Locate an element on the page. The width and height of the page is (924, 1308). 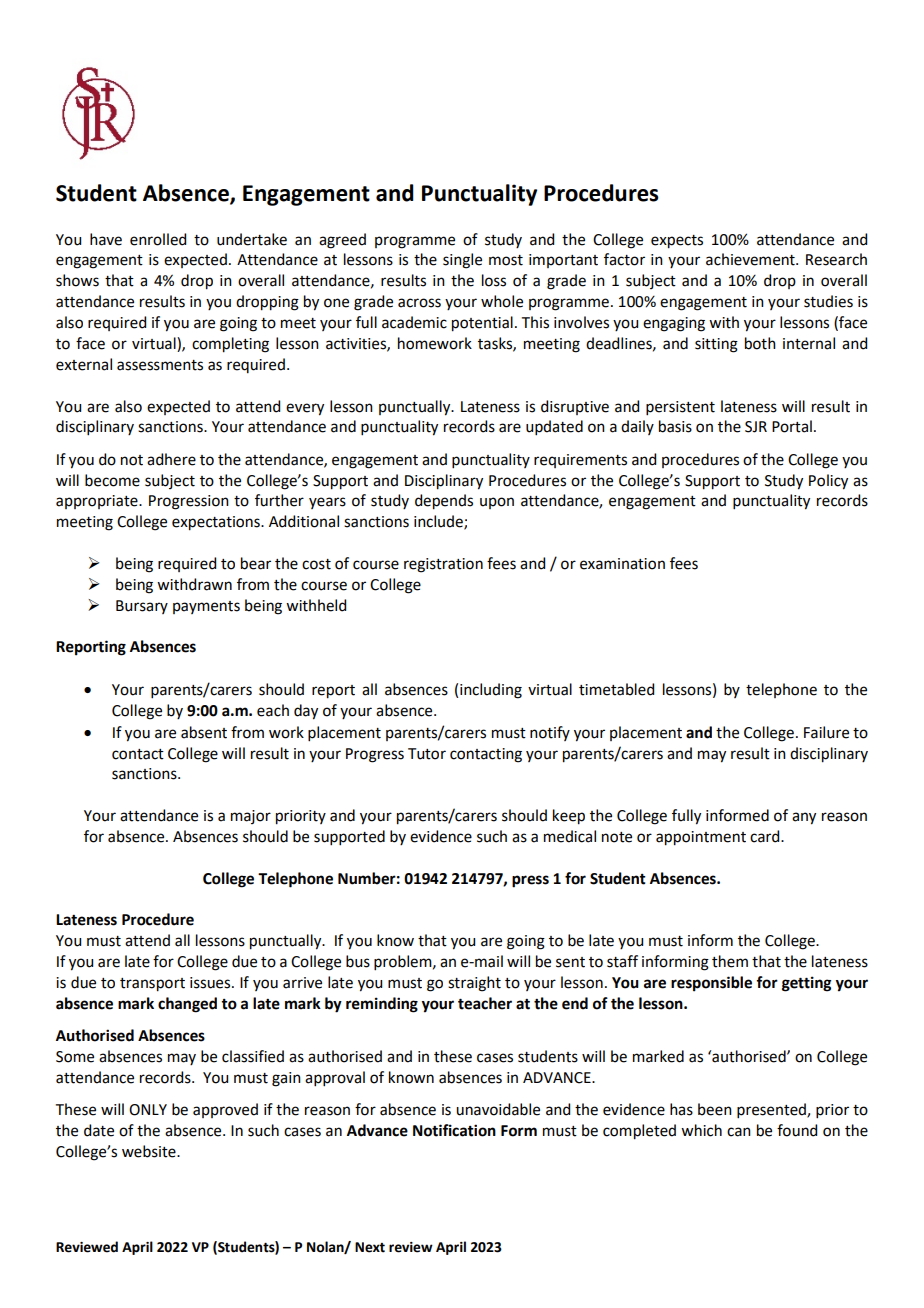
transport is located at coordinates (152, 985).
